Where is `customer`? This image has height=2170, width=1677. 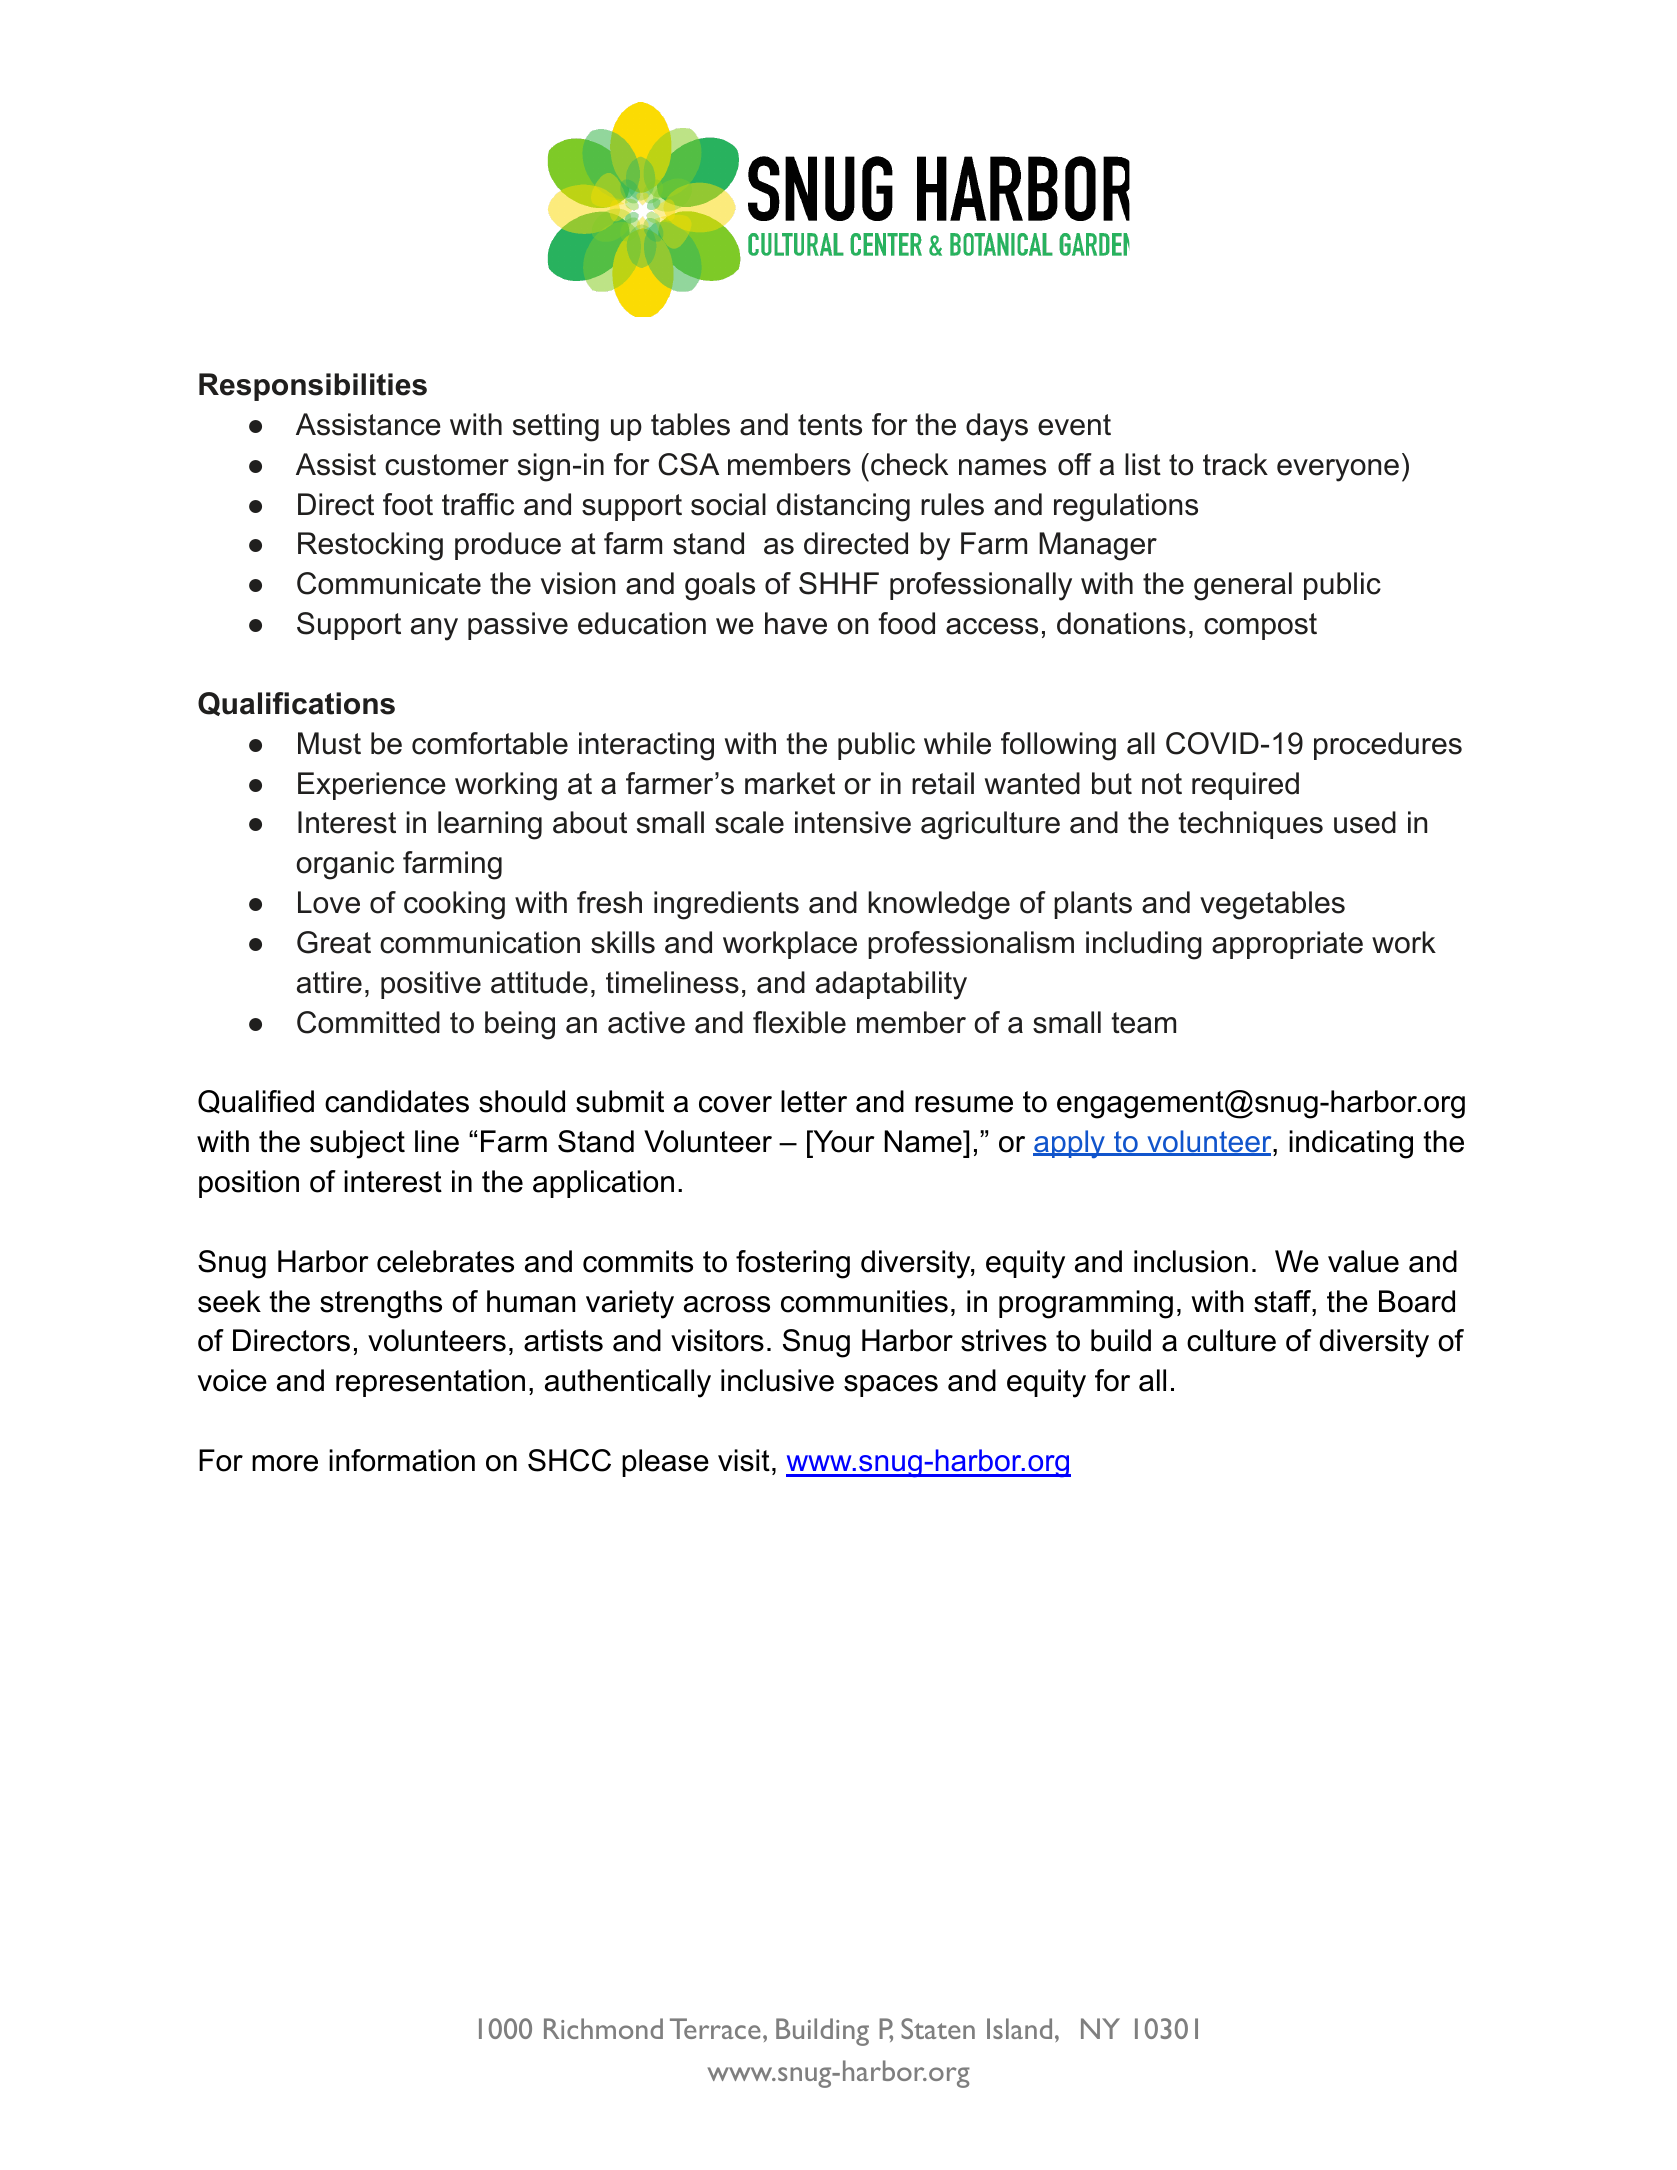
customer is located at coordinates (447, 465).
